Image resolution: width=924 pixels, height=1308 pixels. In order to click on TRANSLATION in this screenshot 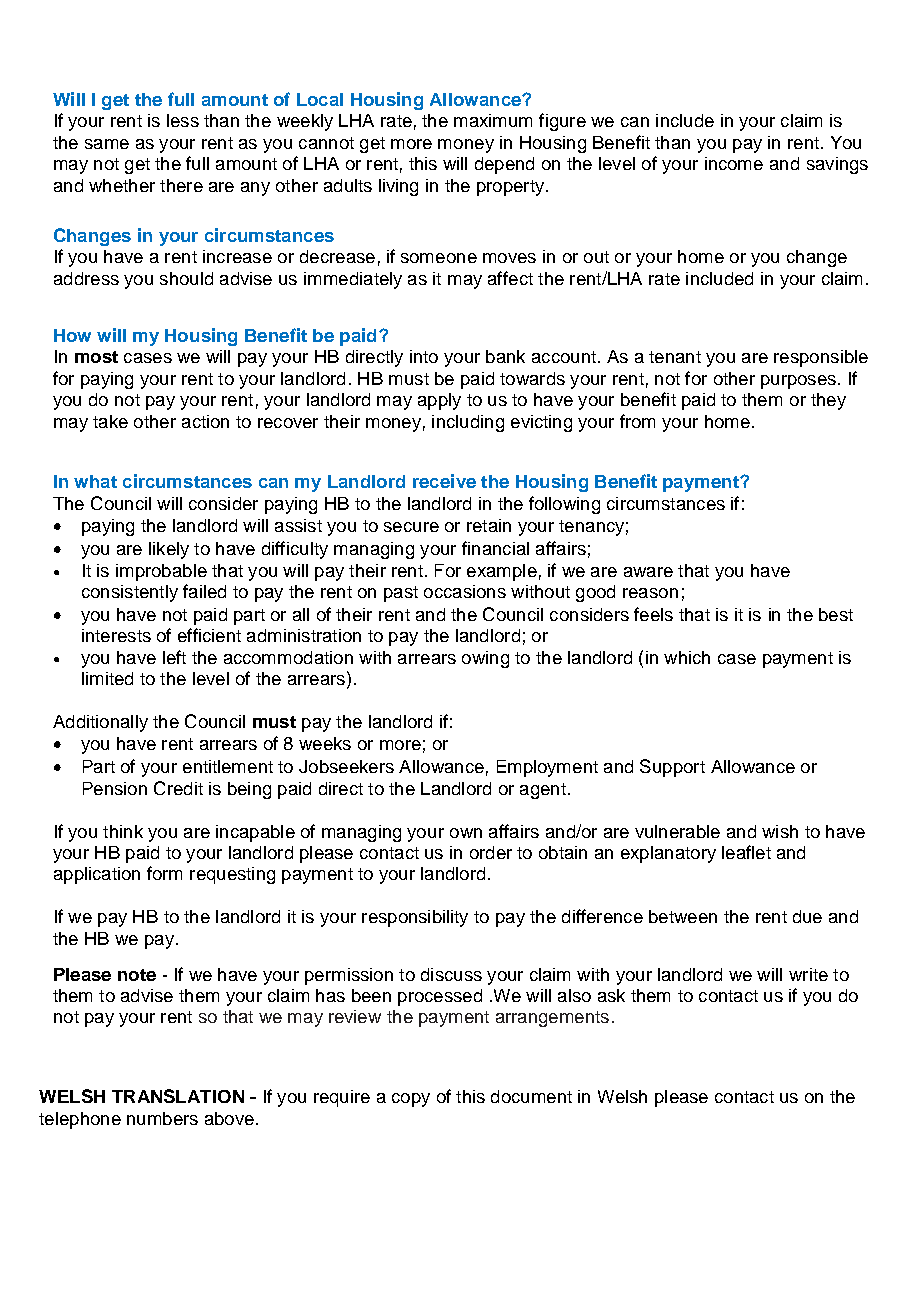, I will do `click(178, 1096)`.
